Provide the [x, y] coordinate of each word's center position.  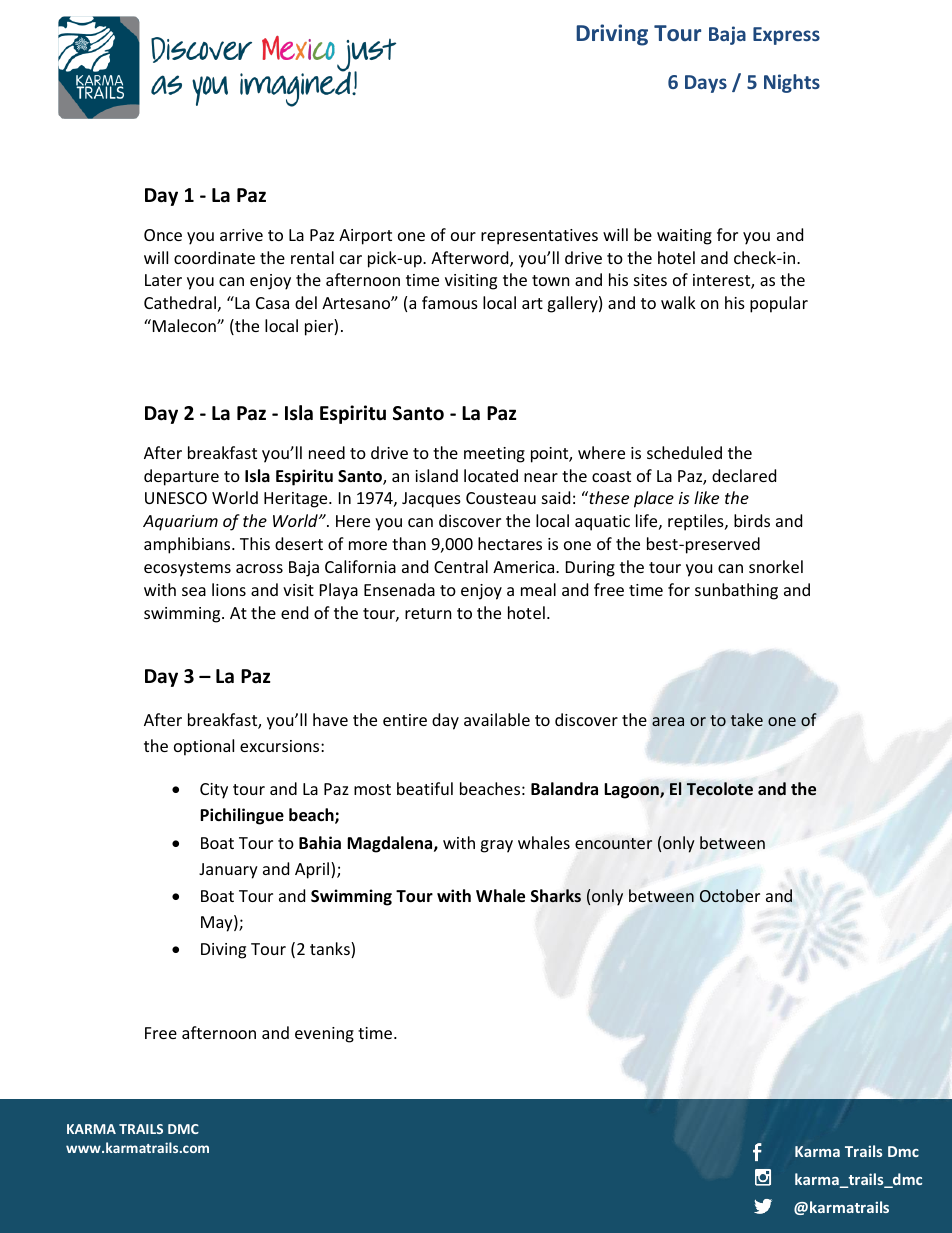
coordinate [214, 257]
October [730, 895]
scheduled [684, 452]
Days [706, 84]
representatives [539, 237]
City [214, 791]
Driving [612, 35]
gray [496, 846]
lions [229, 589]
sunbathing [736, 591]
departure [181, 477]
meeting [494, 455]
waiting [684, 237]
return [428, 613]
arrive [241, 235]
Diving [223, 951]
